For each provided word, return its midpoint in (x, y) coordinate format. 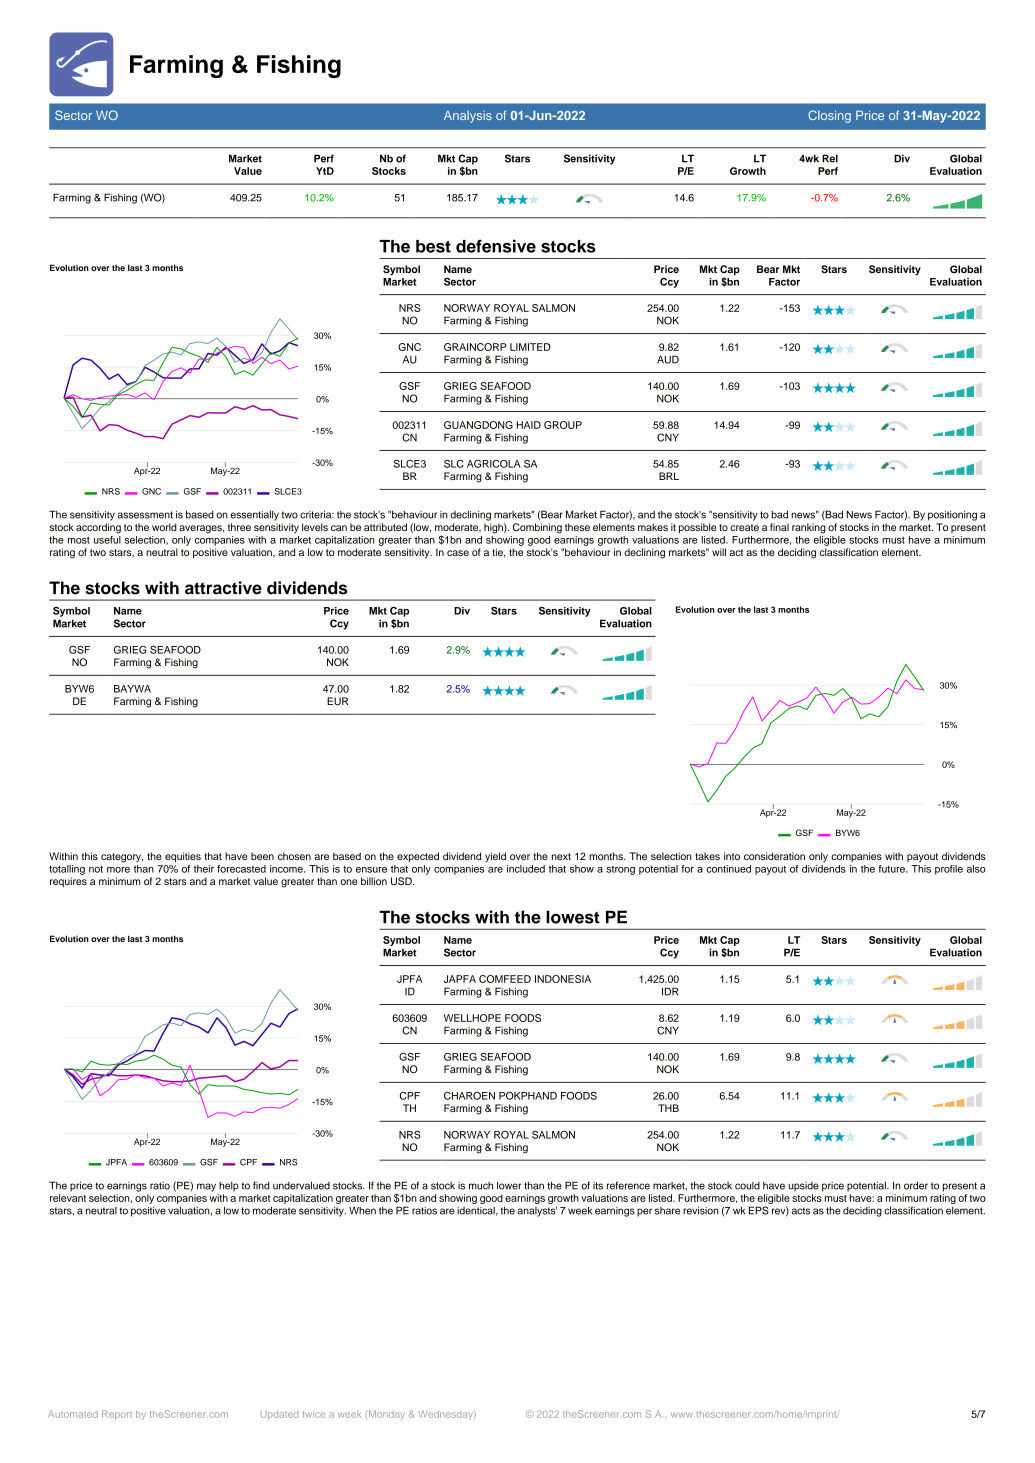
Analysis (468, 116)
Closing (829, 116)
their (204, 869)
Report (117, 1415)
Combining (537, 528)
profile (949, 870)
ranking (809, 528)
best (433, 246)
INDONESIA (563, 979)
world (164, 527)
